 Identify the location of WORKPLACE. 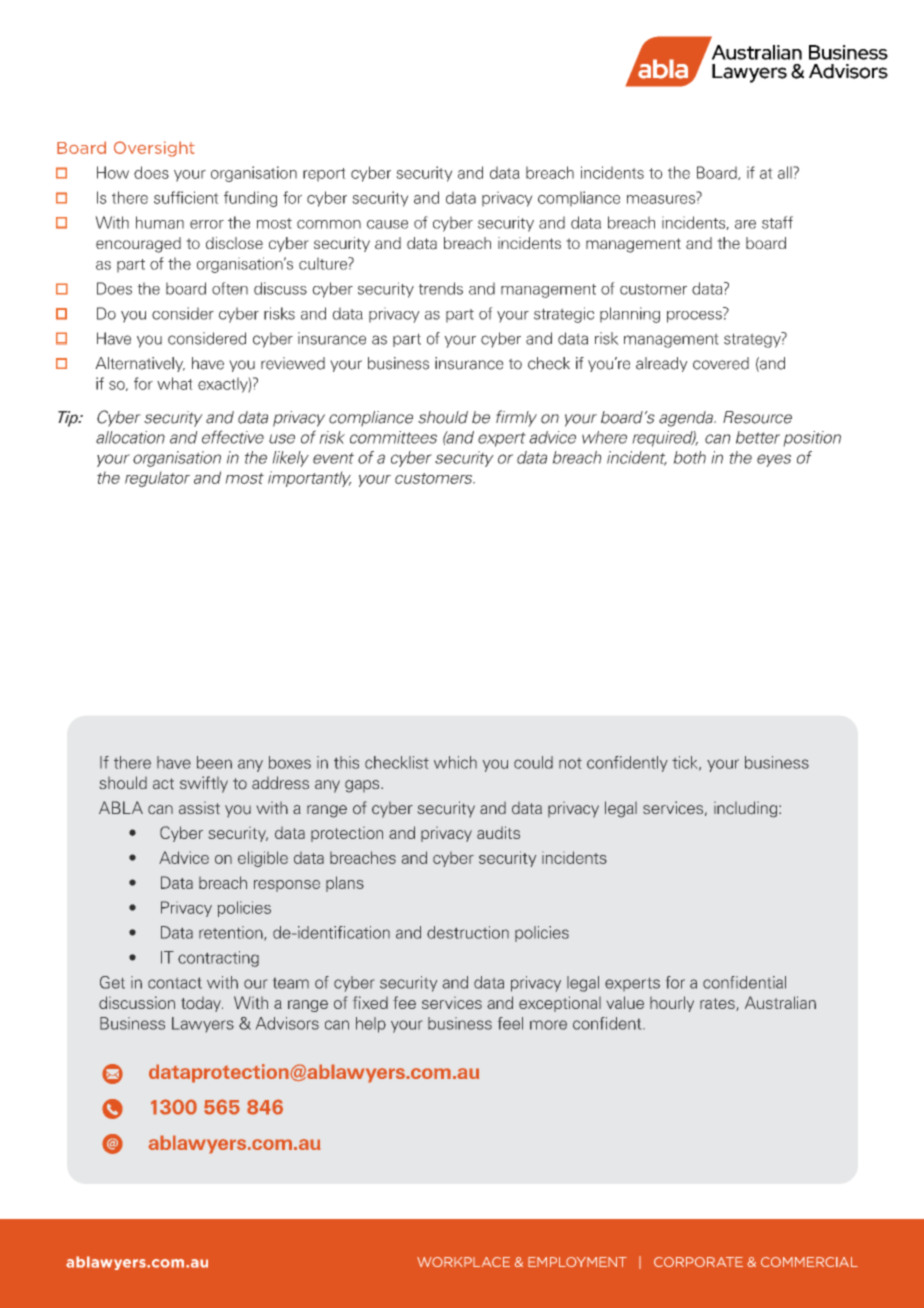
(463, 1262).
